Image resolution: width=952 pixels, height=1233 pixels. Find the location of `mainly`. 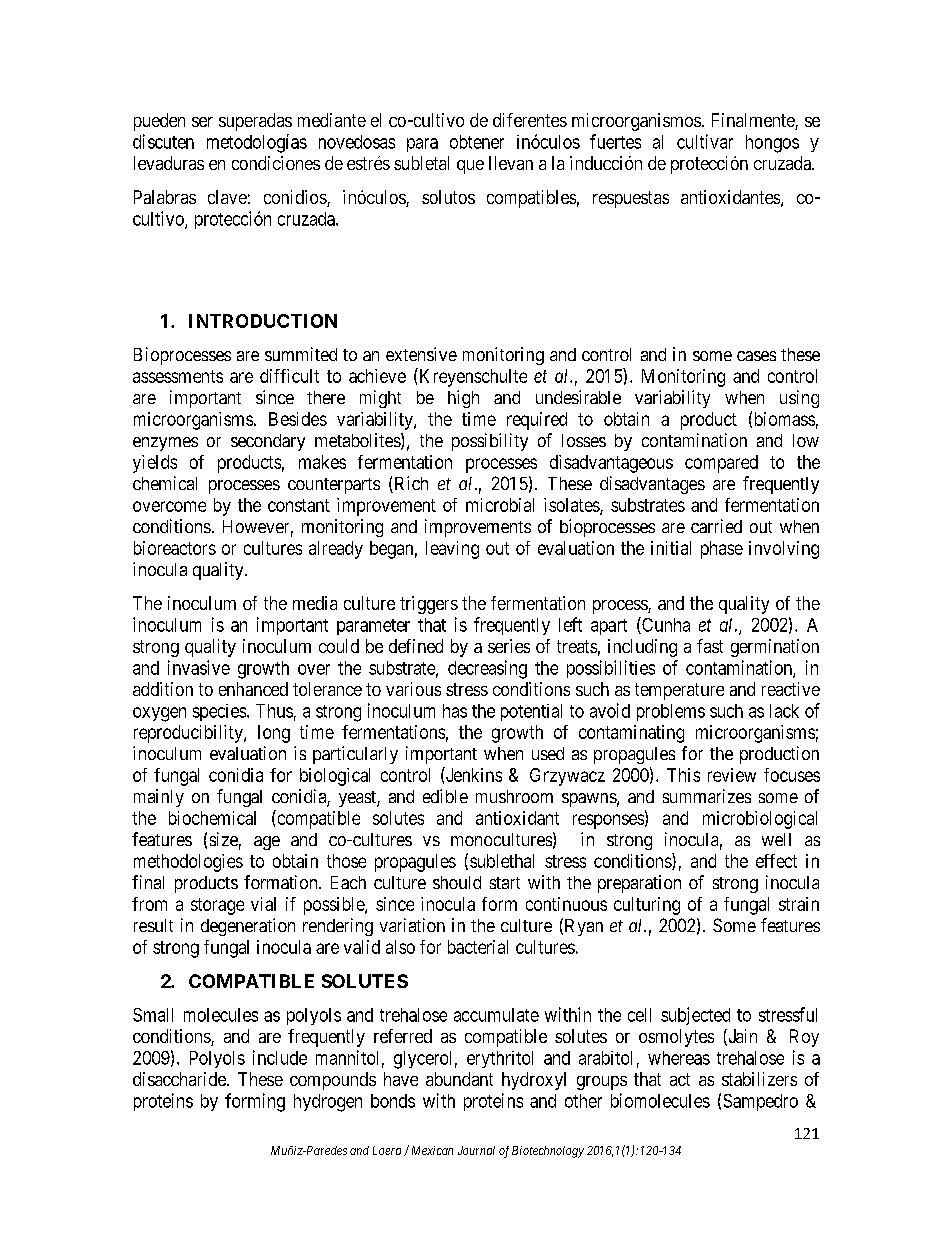

mainly is located at coordinates (159, 798).
